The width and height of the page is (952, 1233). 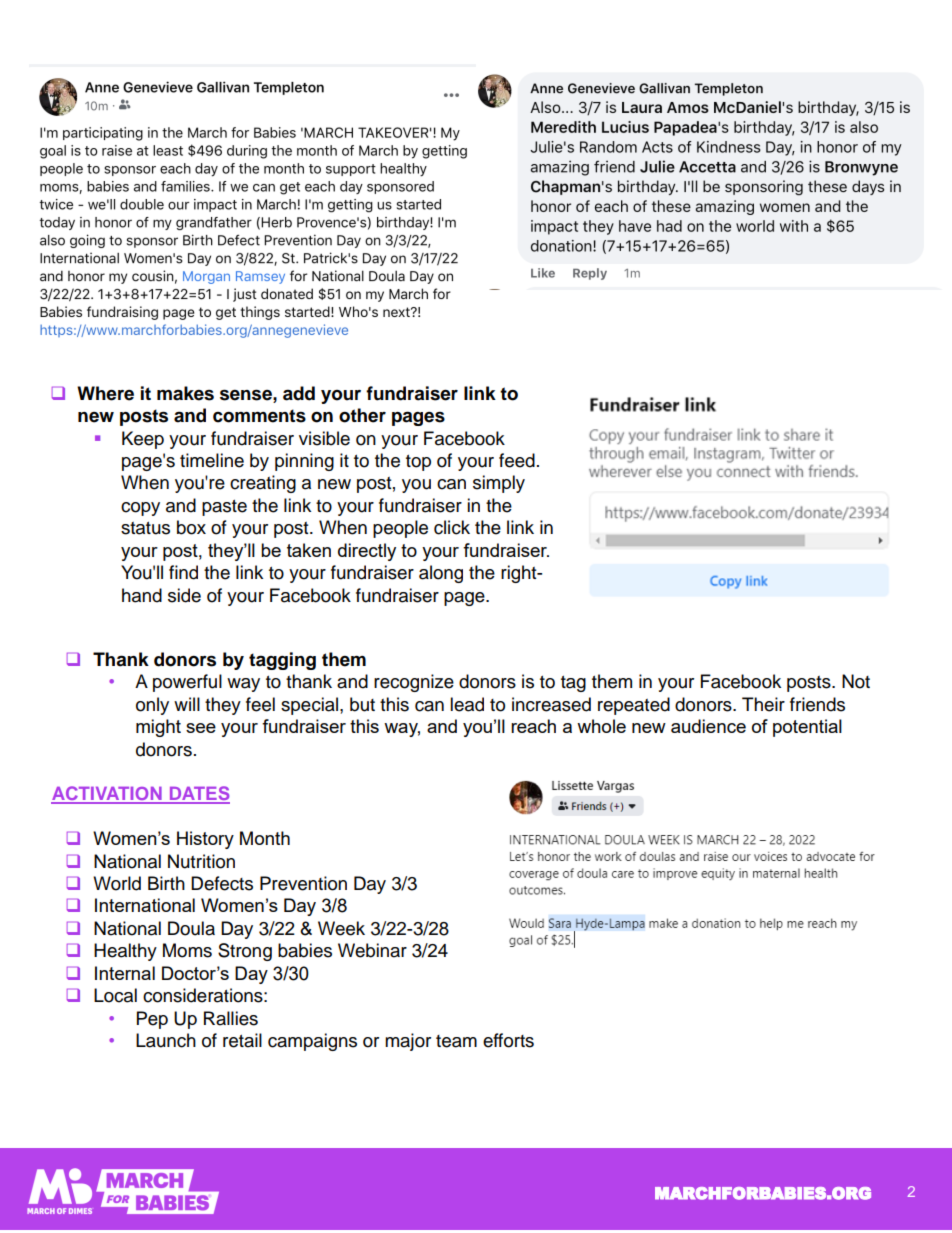 What do you see at coordinates (201, 861) in the page?
I see `Nutrition` at bounding box center [201, 861].
